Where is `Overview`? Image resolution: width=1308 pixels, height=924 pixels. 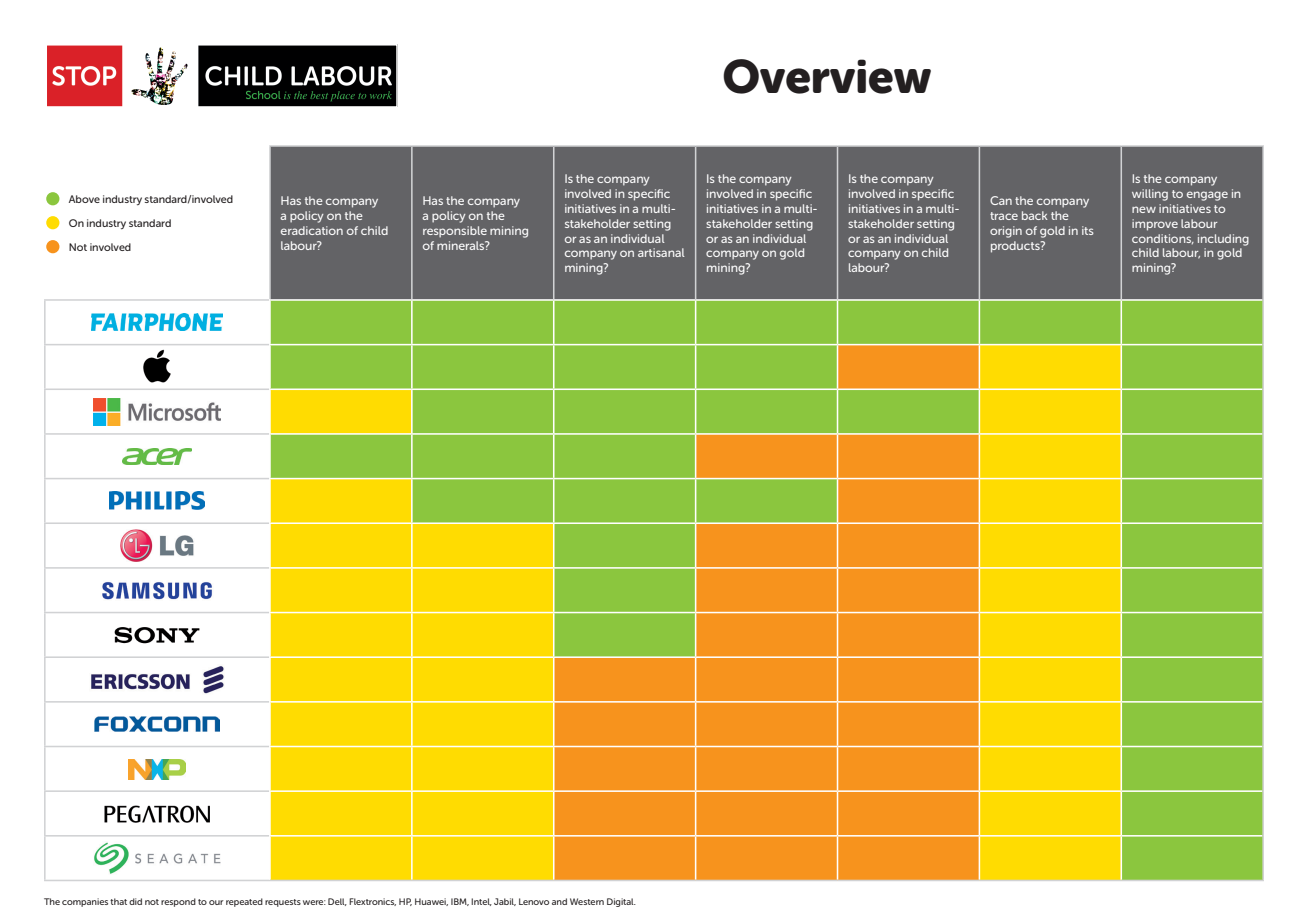 Overview is located at coordinates (827, 76).
